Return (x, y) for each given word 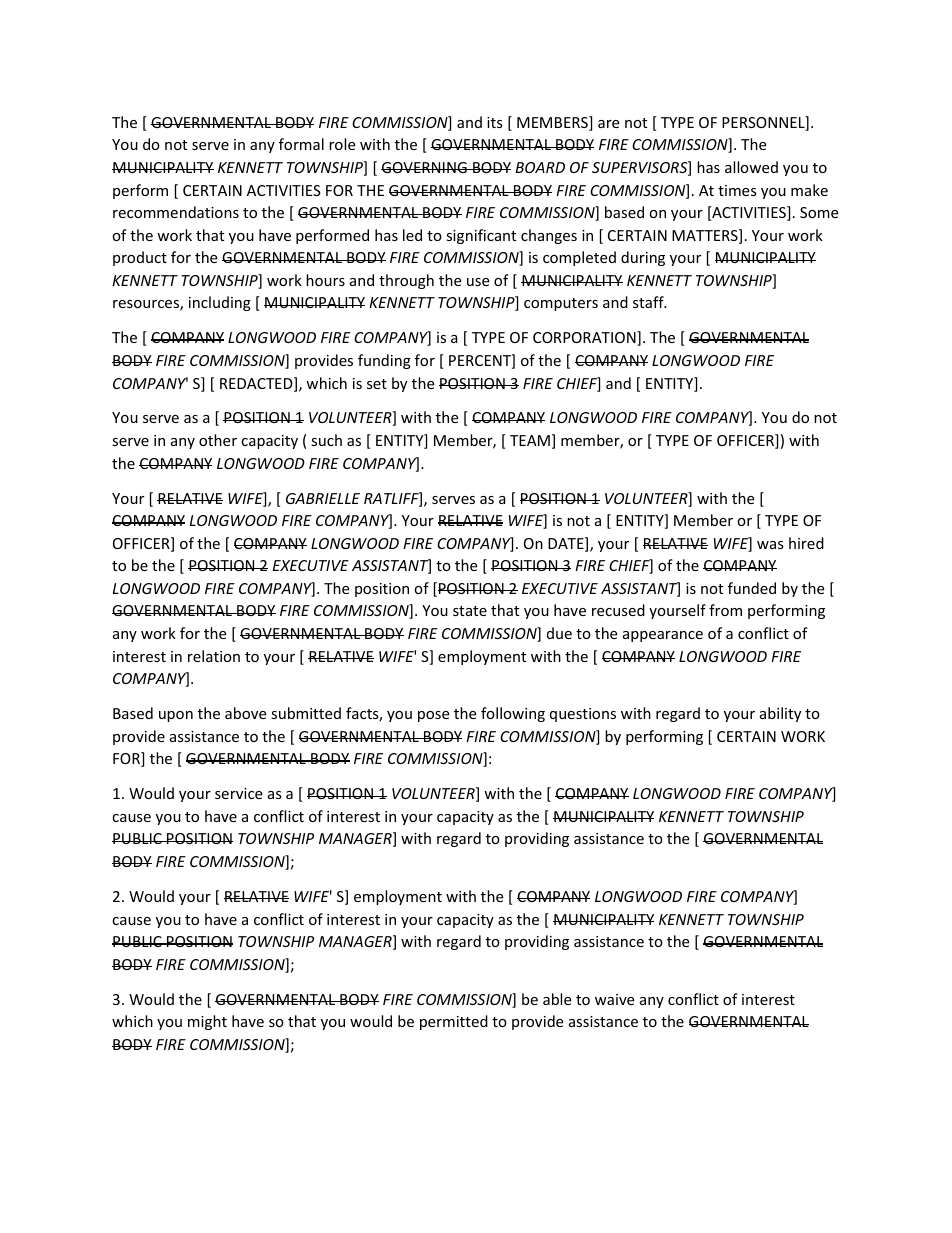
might (207, 1022)
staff (649, 302)
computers (561, 304)
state (470, 611)
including (220, 303)
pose (433, 716)
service (238, 793)
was (770, 545)
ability (780, 714)
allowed (751, 167)
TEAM (530, 440)
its (495, 122)
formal (301, 144)
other (218, 440)
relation (214, 656)
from (725, 610)
